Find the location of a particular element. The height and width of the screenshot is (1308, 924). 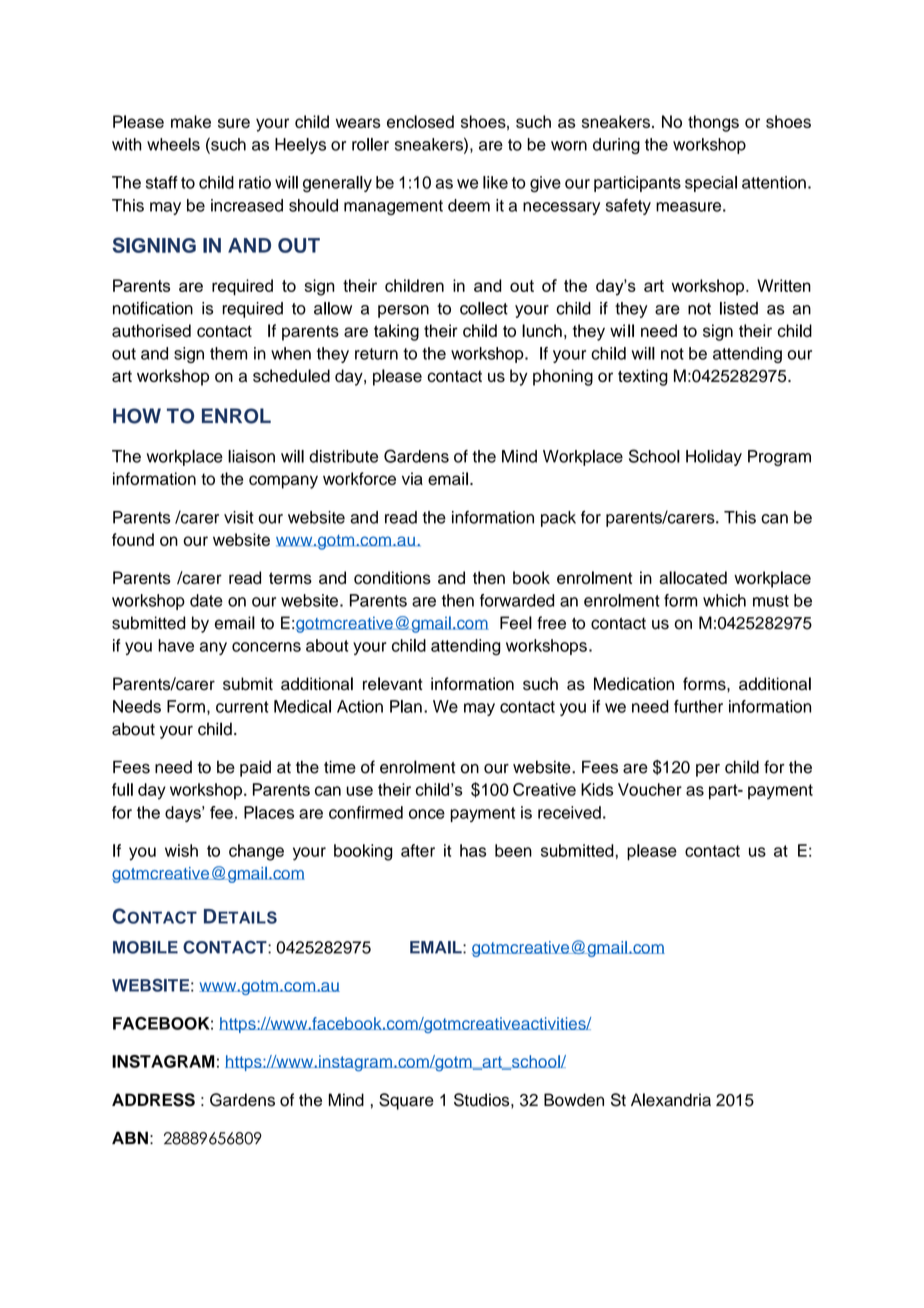

enclosed is located at coordinates (420, 121).
